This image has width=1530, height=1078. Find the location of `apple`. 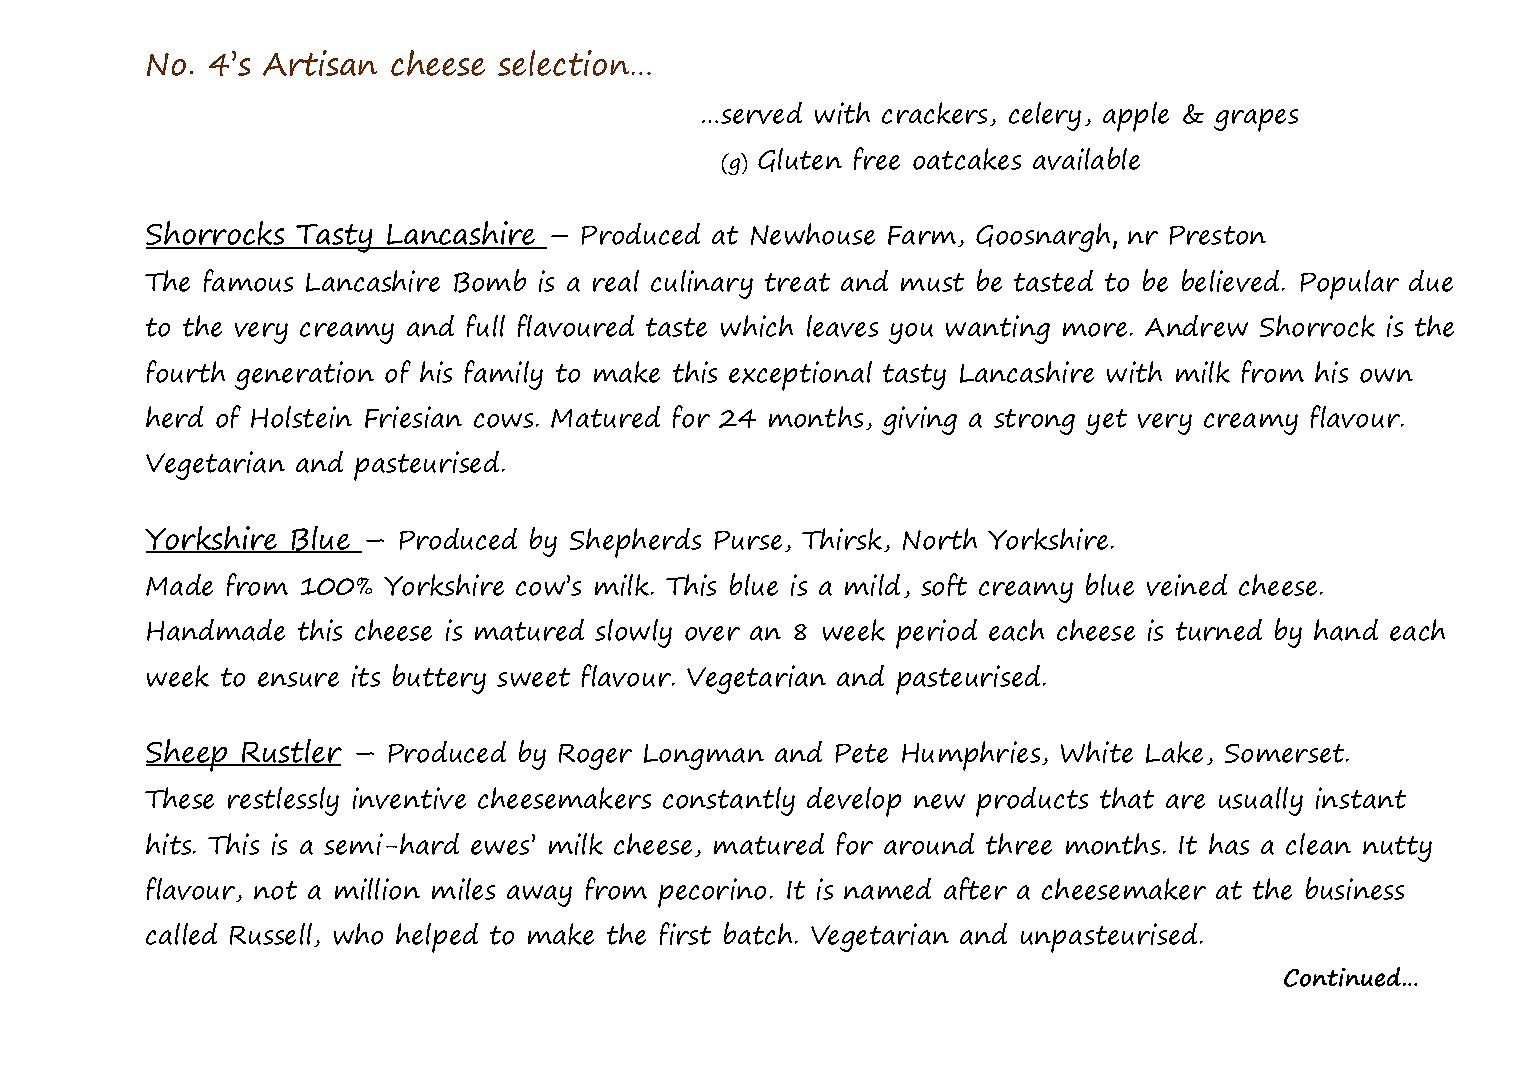

apple is located at coordinates (1136, 117).
